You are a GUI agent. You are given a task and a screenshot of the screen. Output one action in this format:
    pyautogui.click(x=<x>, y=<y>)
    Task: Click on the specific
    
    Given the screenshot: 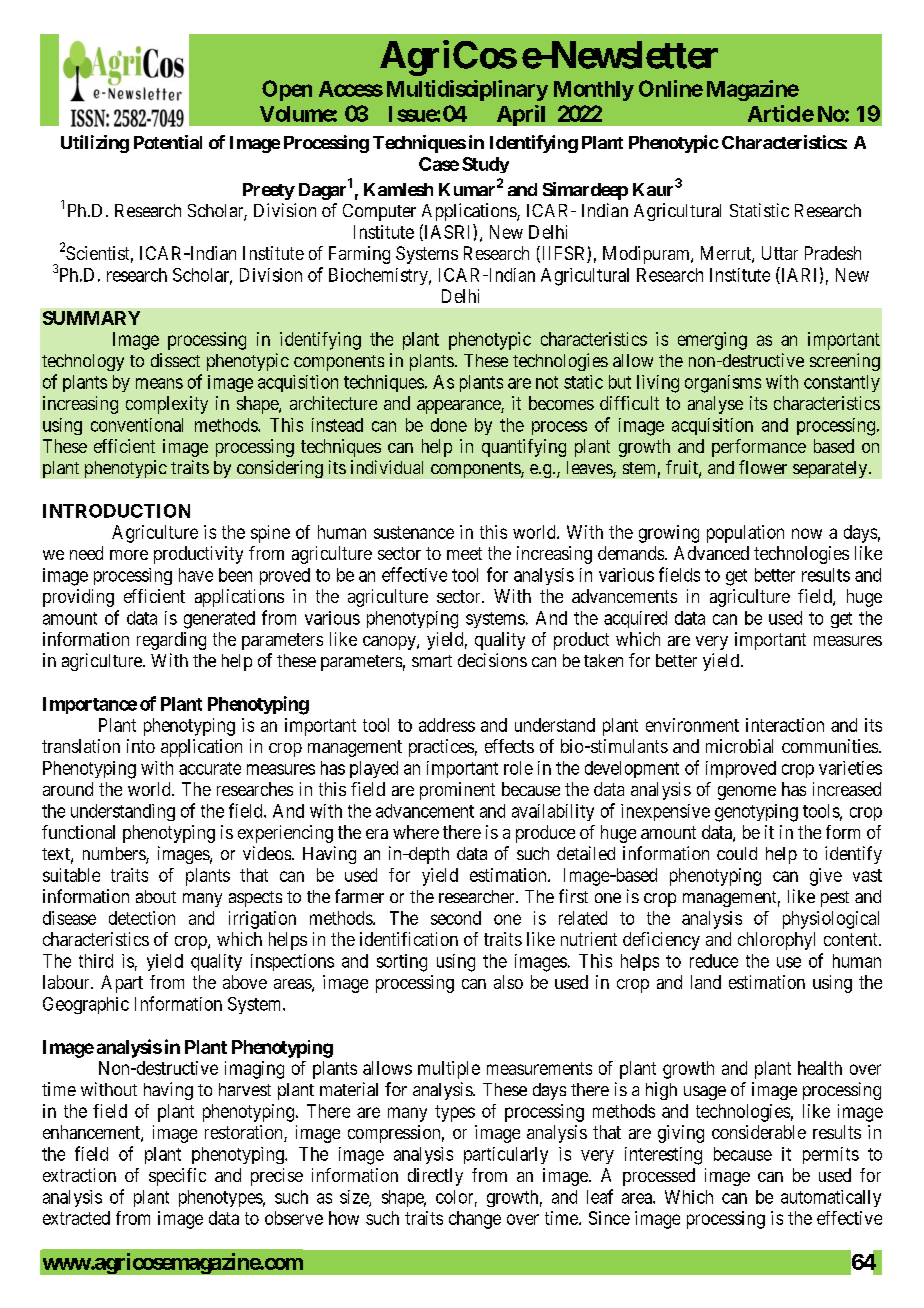 What is the action you would take?
    pyautogui.click(x=177, y=1177)
